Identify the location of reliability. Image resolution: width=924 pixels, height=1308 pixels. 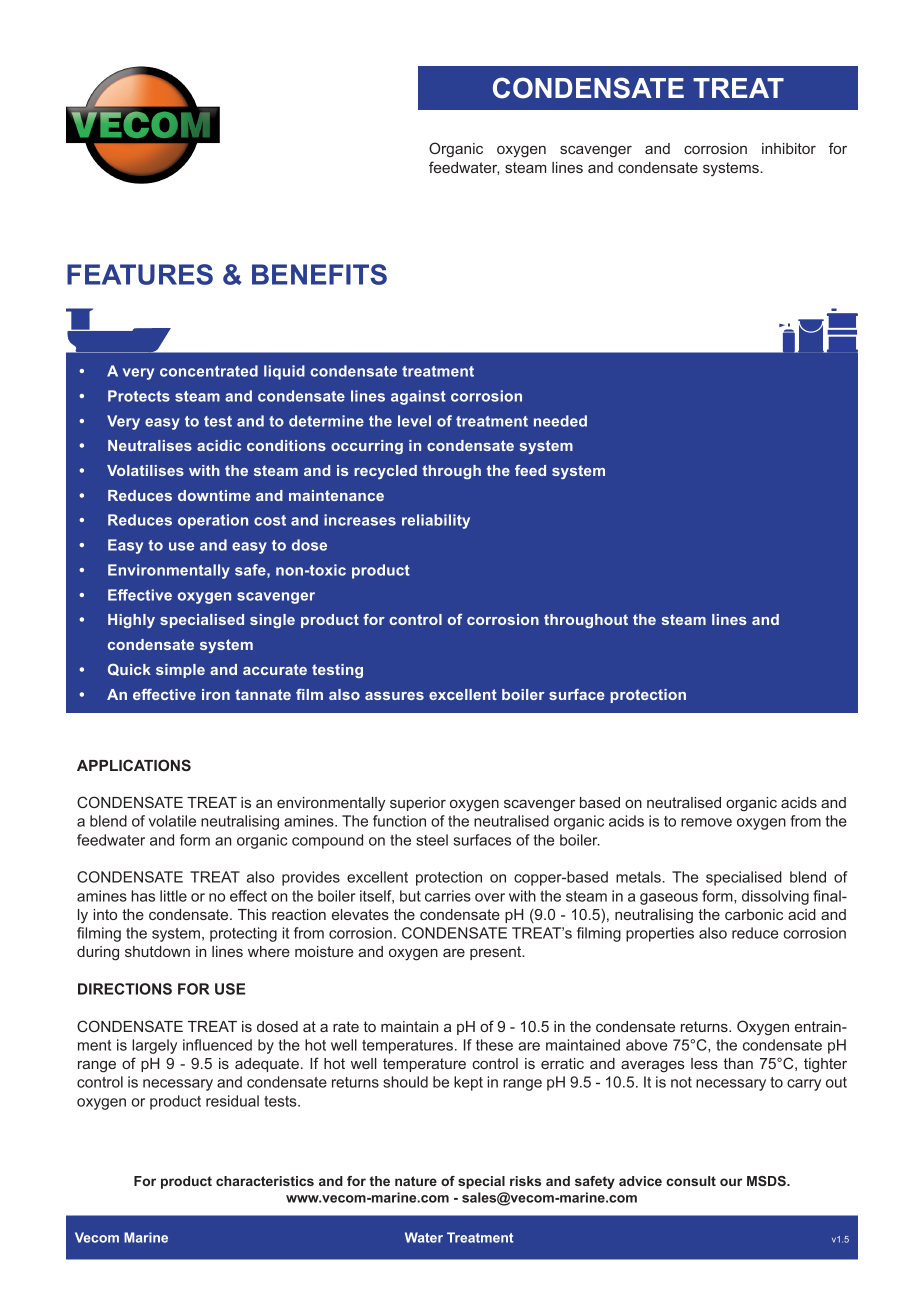
(436, 521).
